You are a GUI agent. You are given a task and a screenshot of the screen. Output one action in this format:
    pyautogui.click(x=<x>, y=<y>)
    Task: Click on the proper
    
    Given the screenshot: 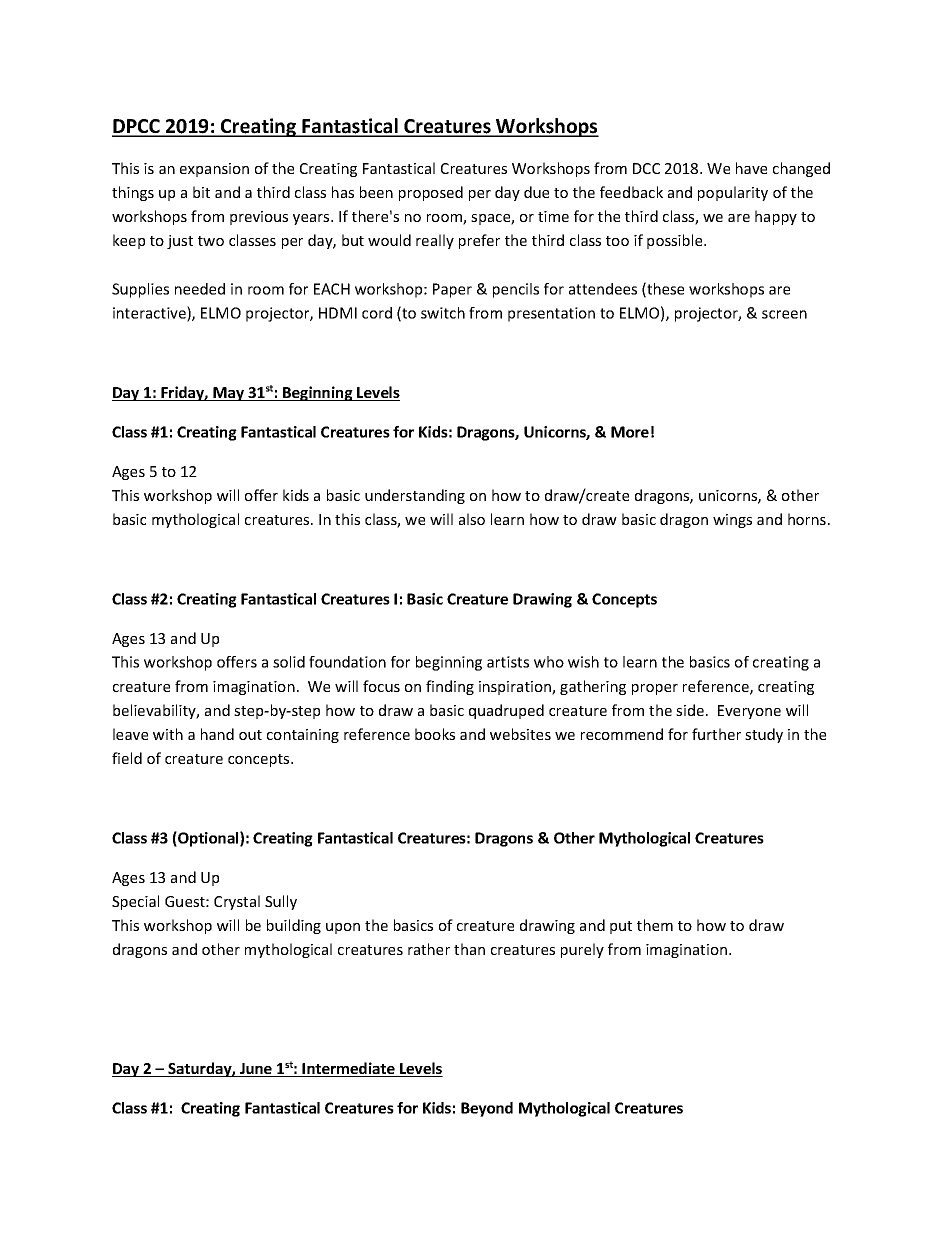 What is the action you would take?
    pyautogui.click(x=655, y=689)
